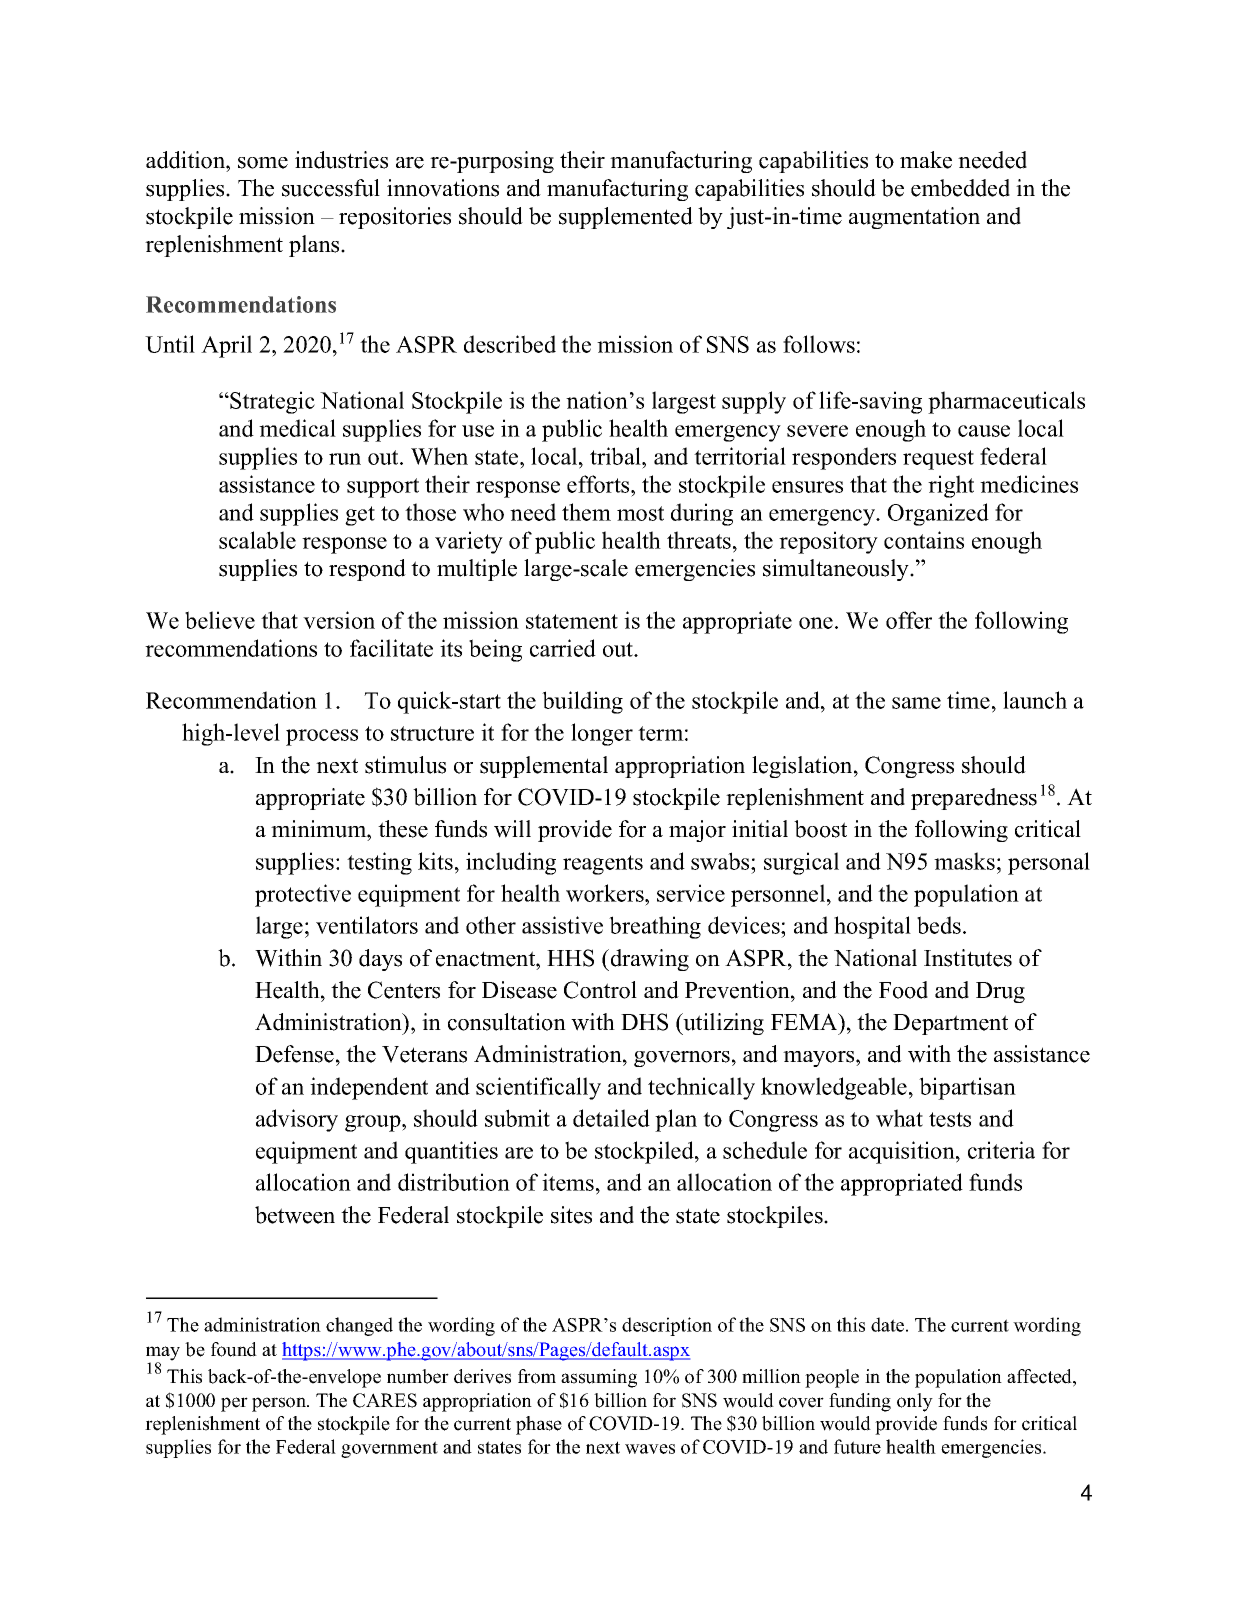 The width and height of the screenshot is (1239, 1604). Describe the element at coordinates (600, 990) in the screenshot. I see `Control` at that location.
